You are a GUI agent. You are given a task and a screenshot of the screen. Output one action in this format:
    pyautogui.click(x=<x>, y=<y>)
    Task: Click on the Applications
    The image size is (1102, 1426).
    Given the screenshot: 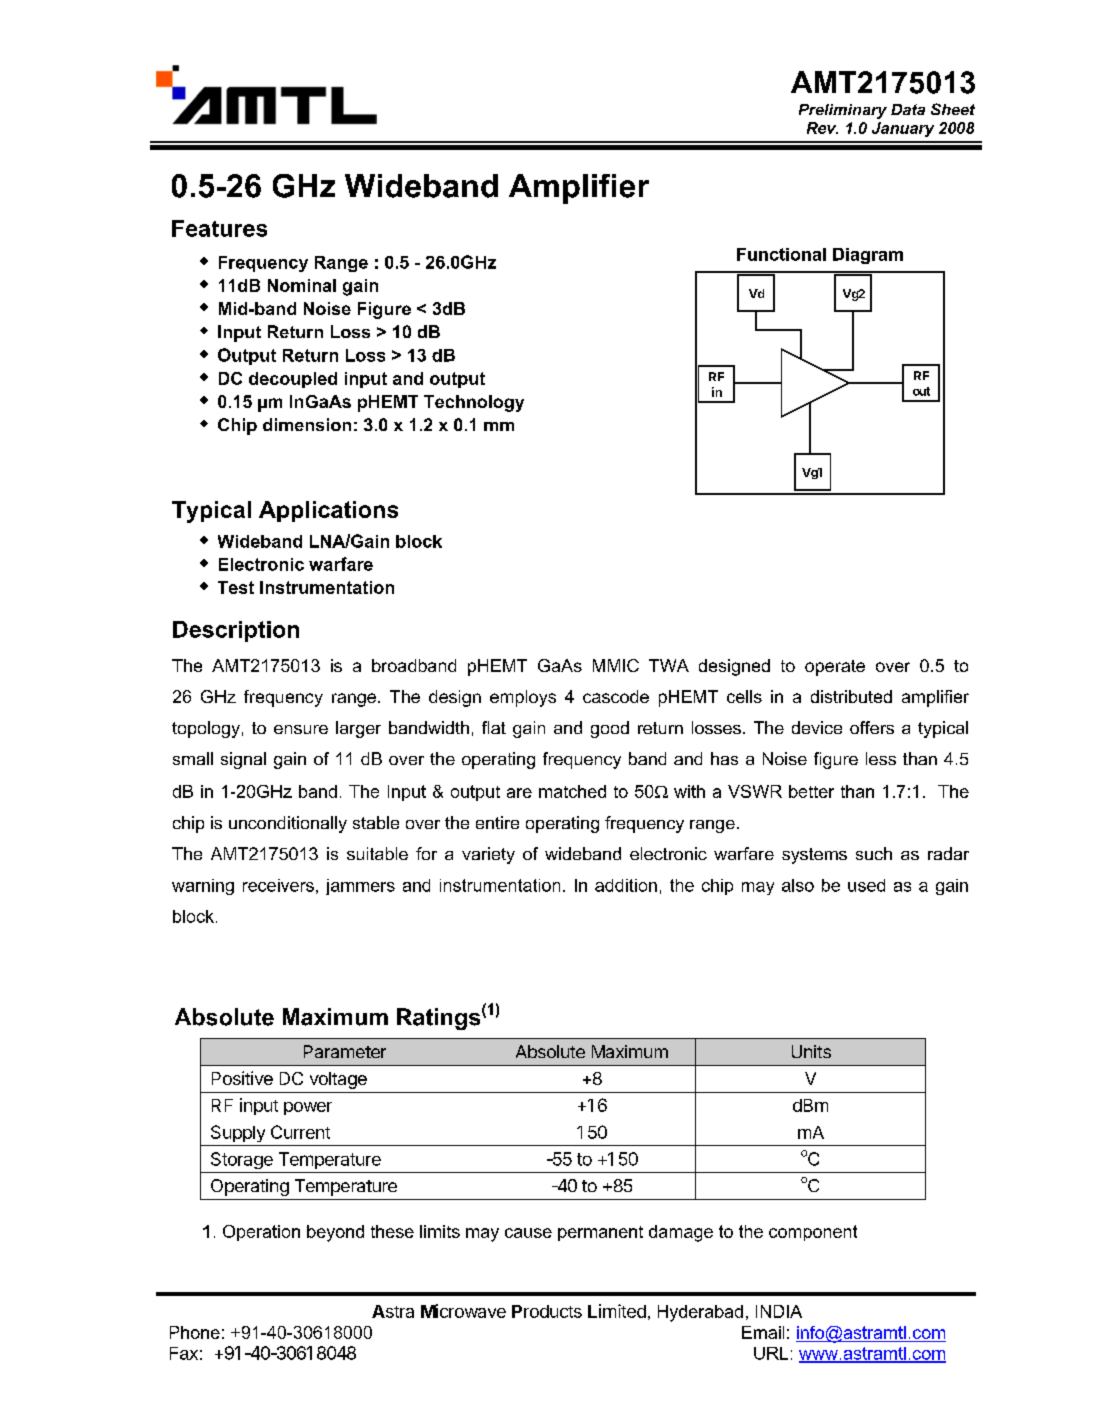 What is the action you would take?
    pyautogui.click(x=328, y=511)
